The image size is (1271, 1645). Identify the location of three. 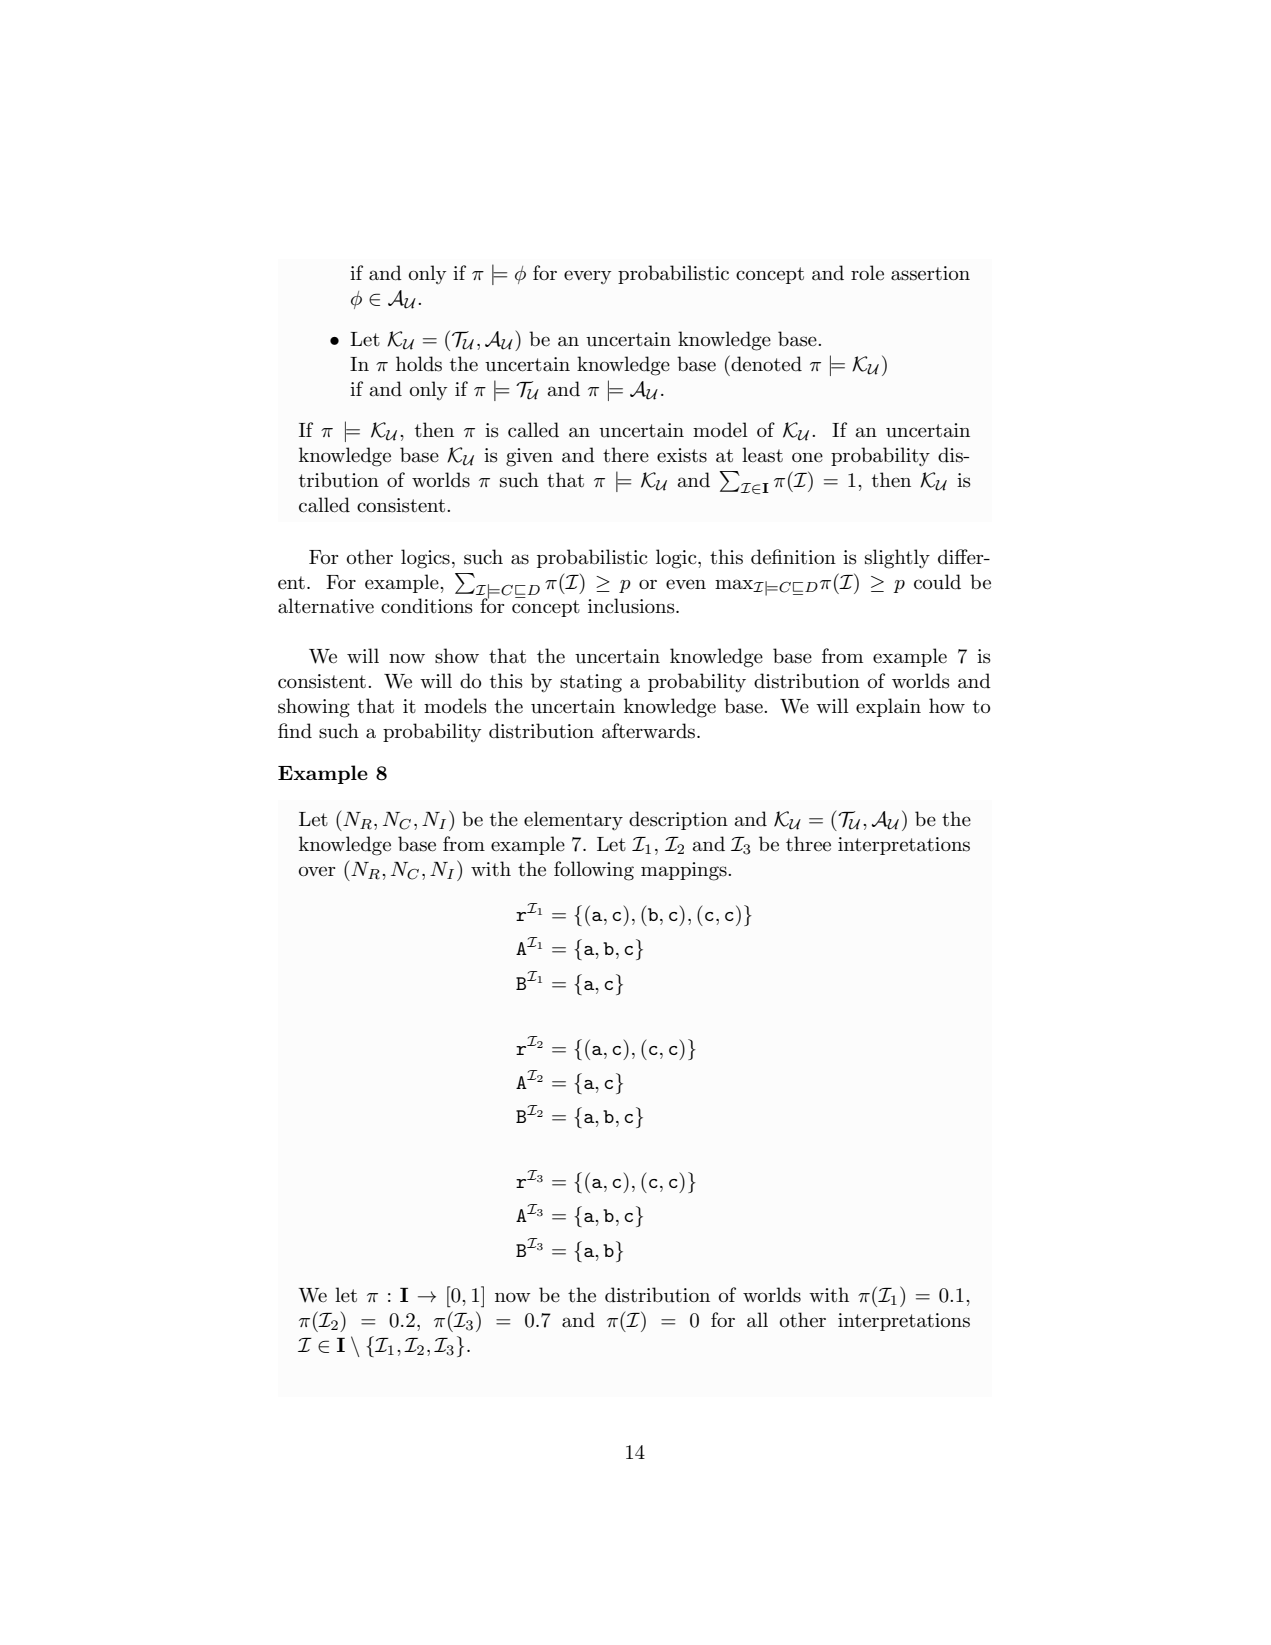
(808, 844).
